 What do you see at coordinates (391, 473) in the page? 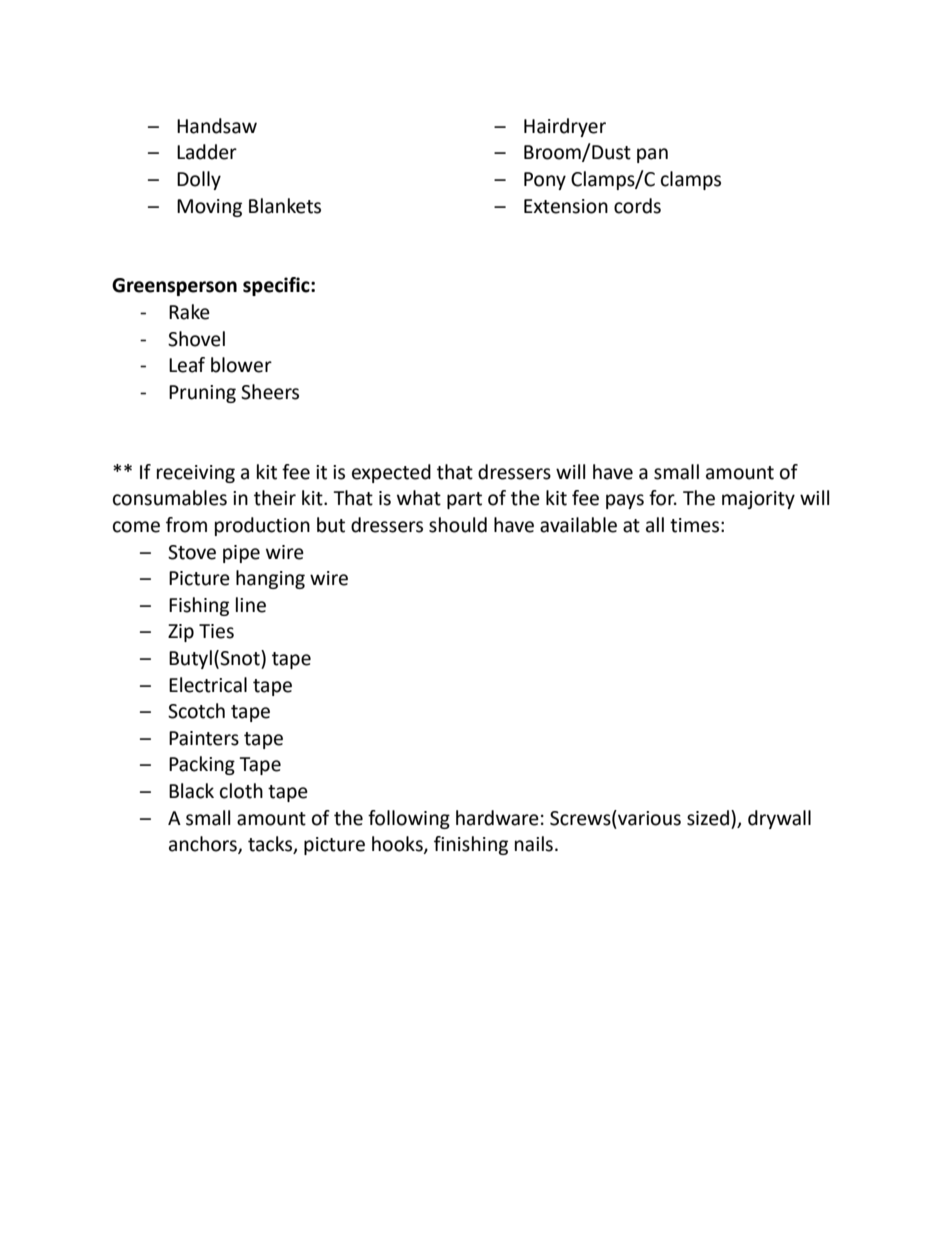
I see `expected` at bounding box center [391, 473].
